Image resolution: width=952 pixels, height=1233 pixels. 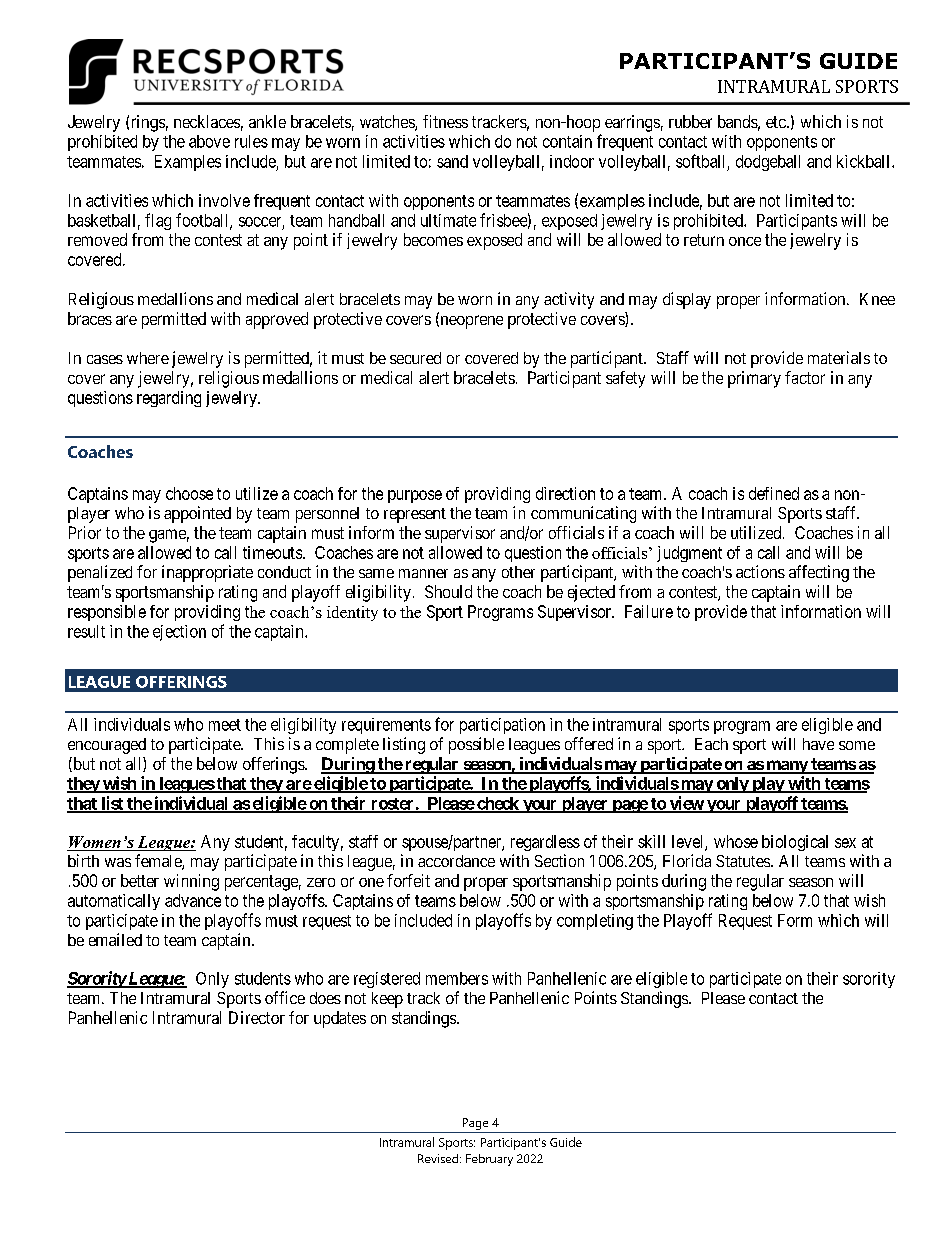 I want to click on etc, so click(x=776, y=122).
